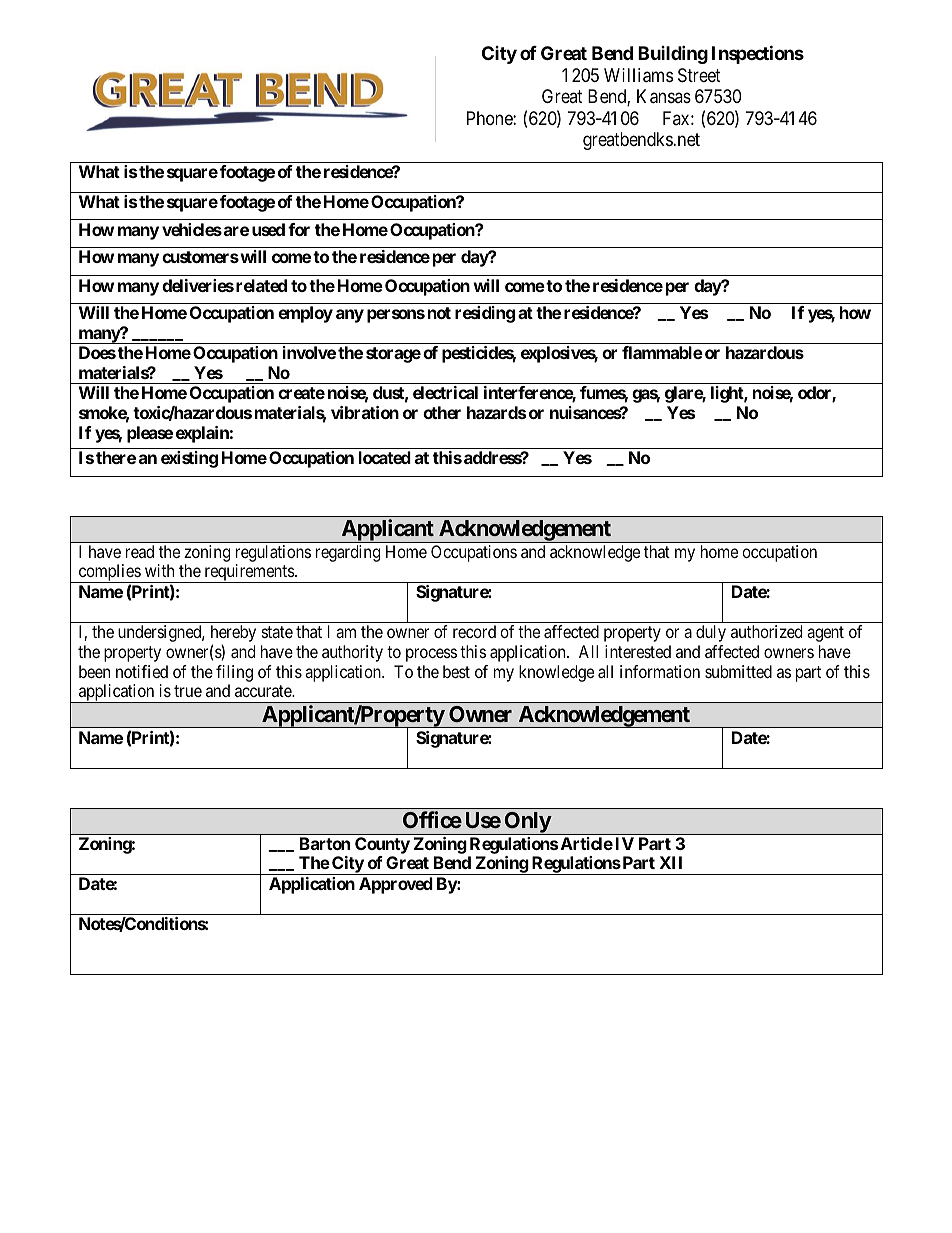  What do you see at coordinates (396, 885) in the image?
I see `Approved` at bounding box center [396, 885].
